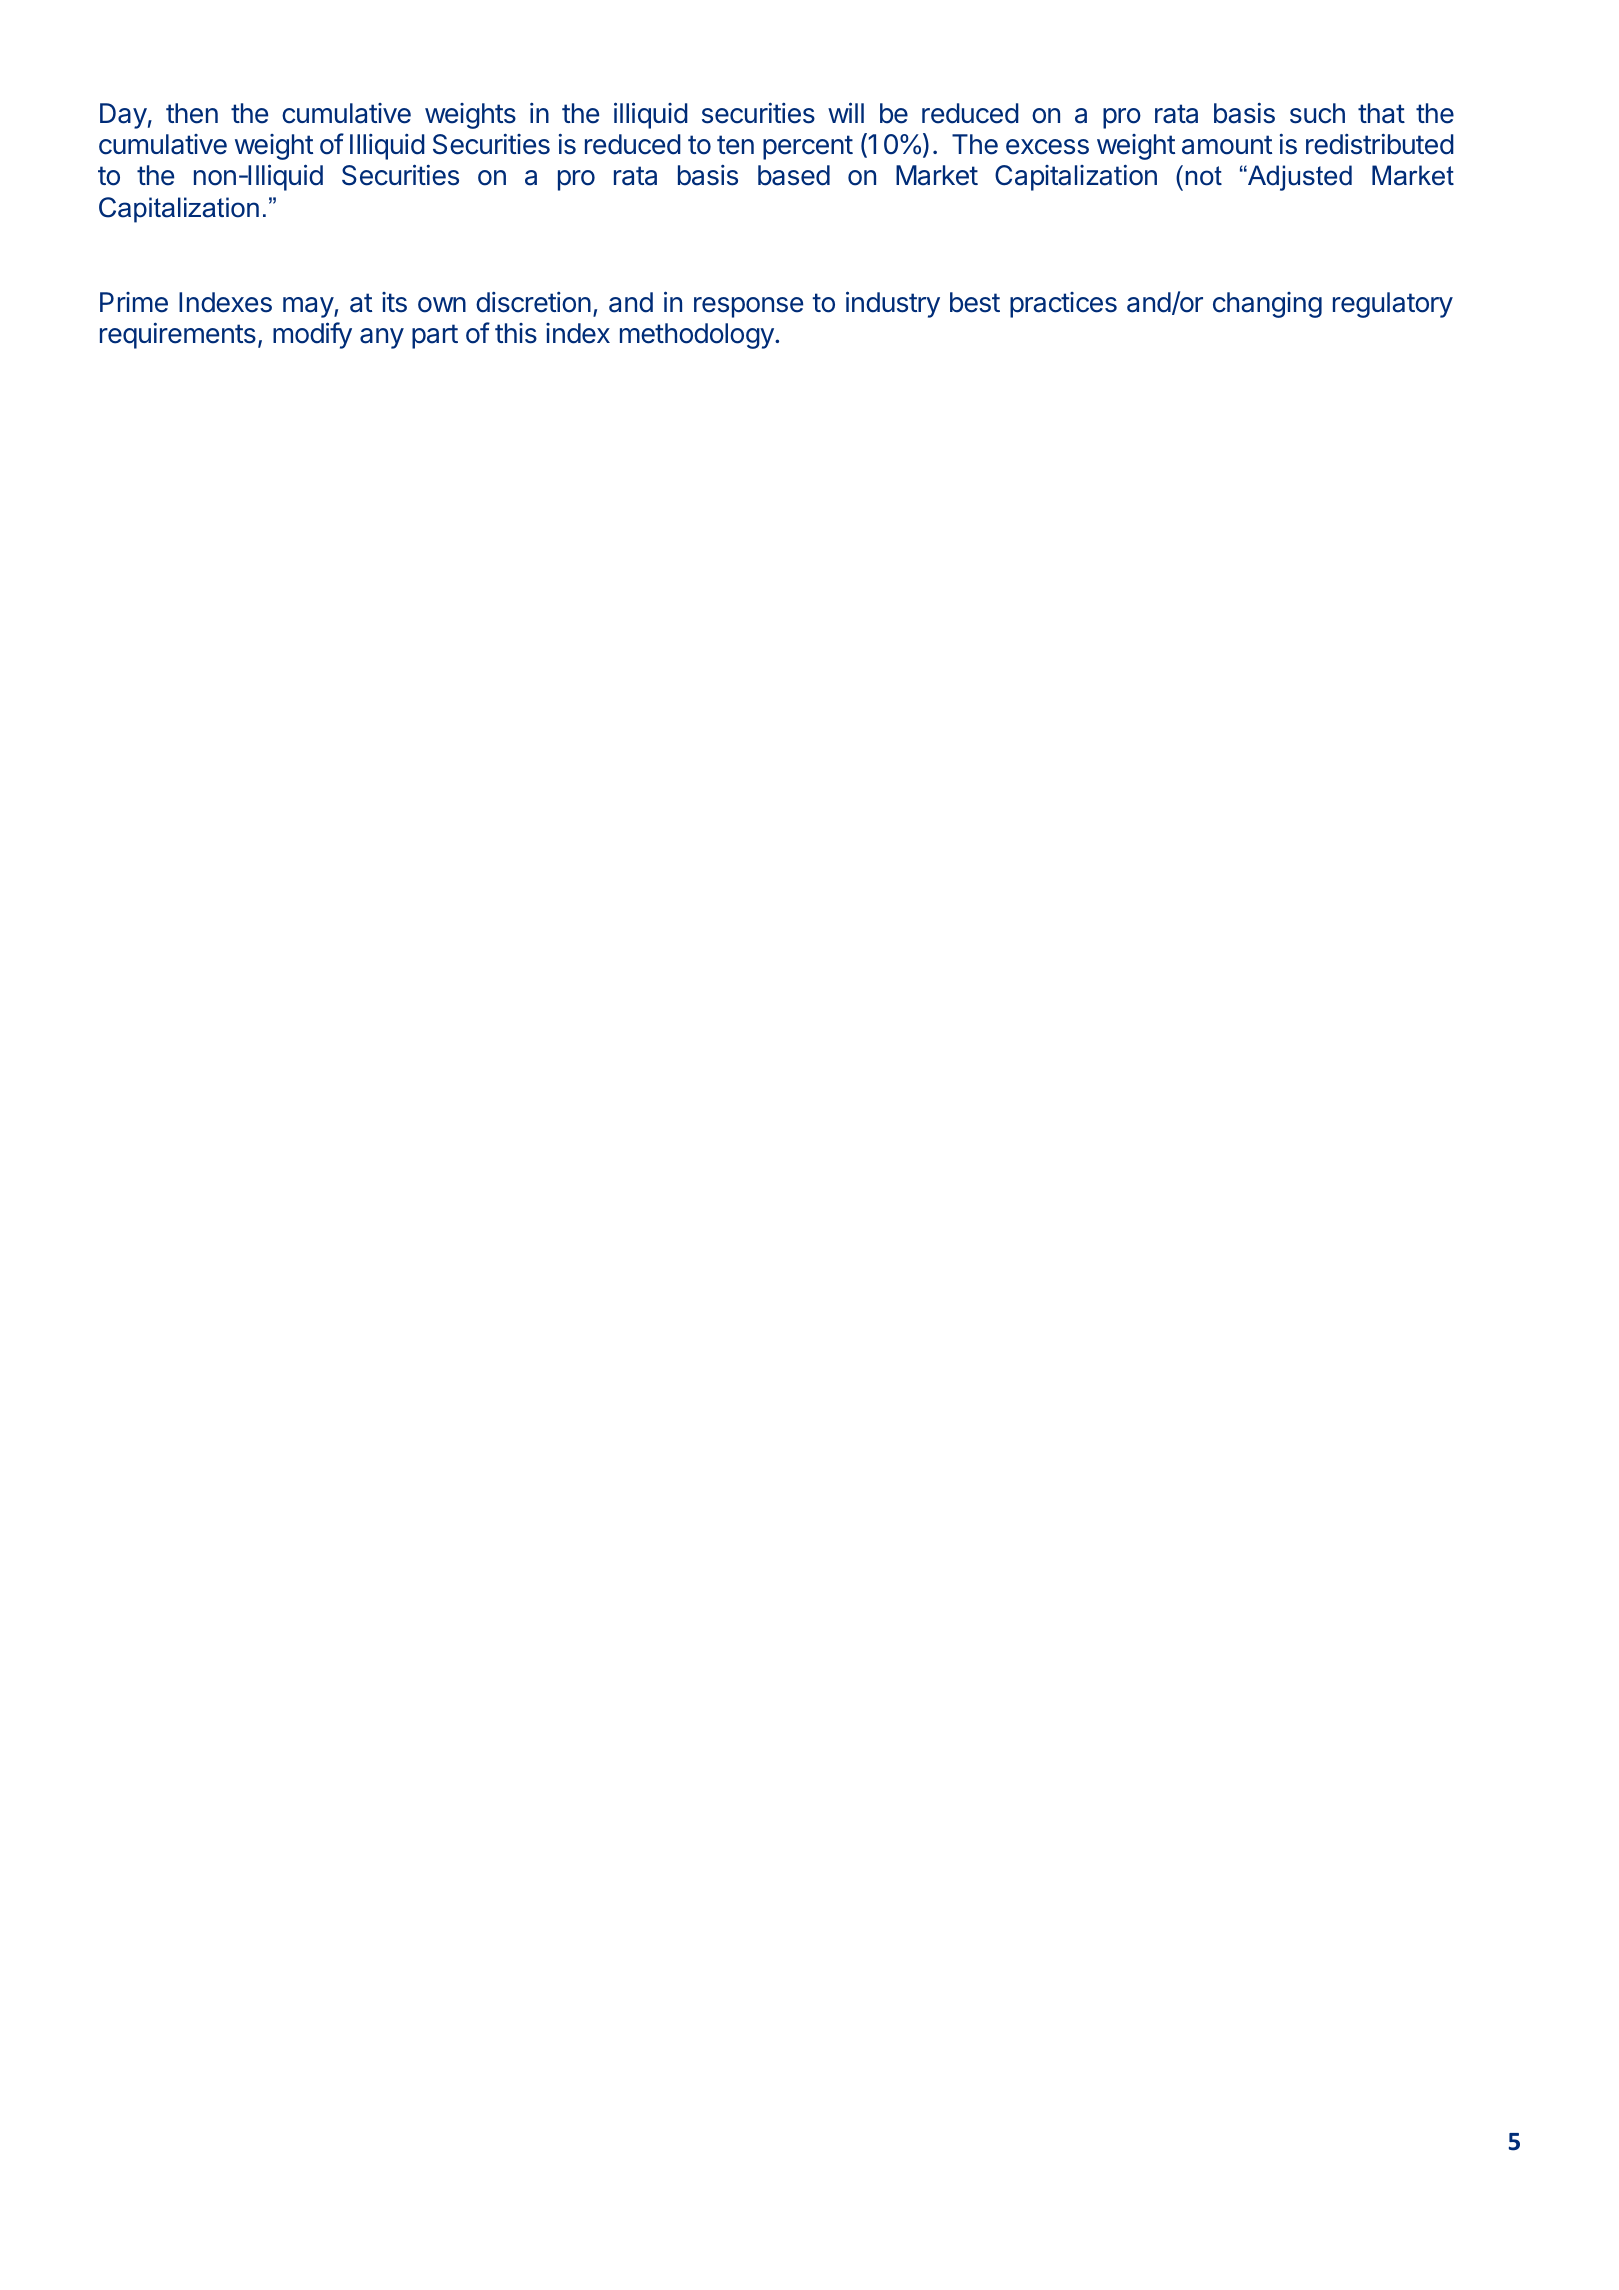 Image resolution: width=1619 pixels, height=2290 pixels. What do you see at coordinates (192, 113) in the image?
I see `then` at bounding box center [192, 113].
